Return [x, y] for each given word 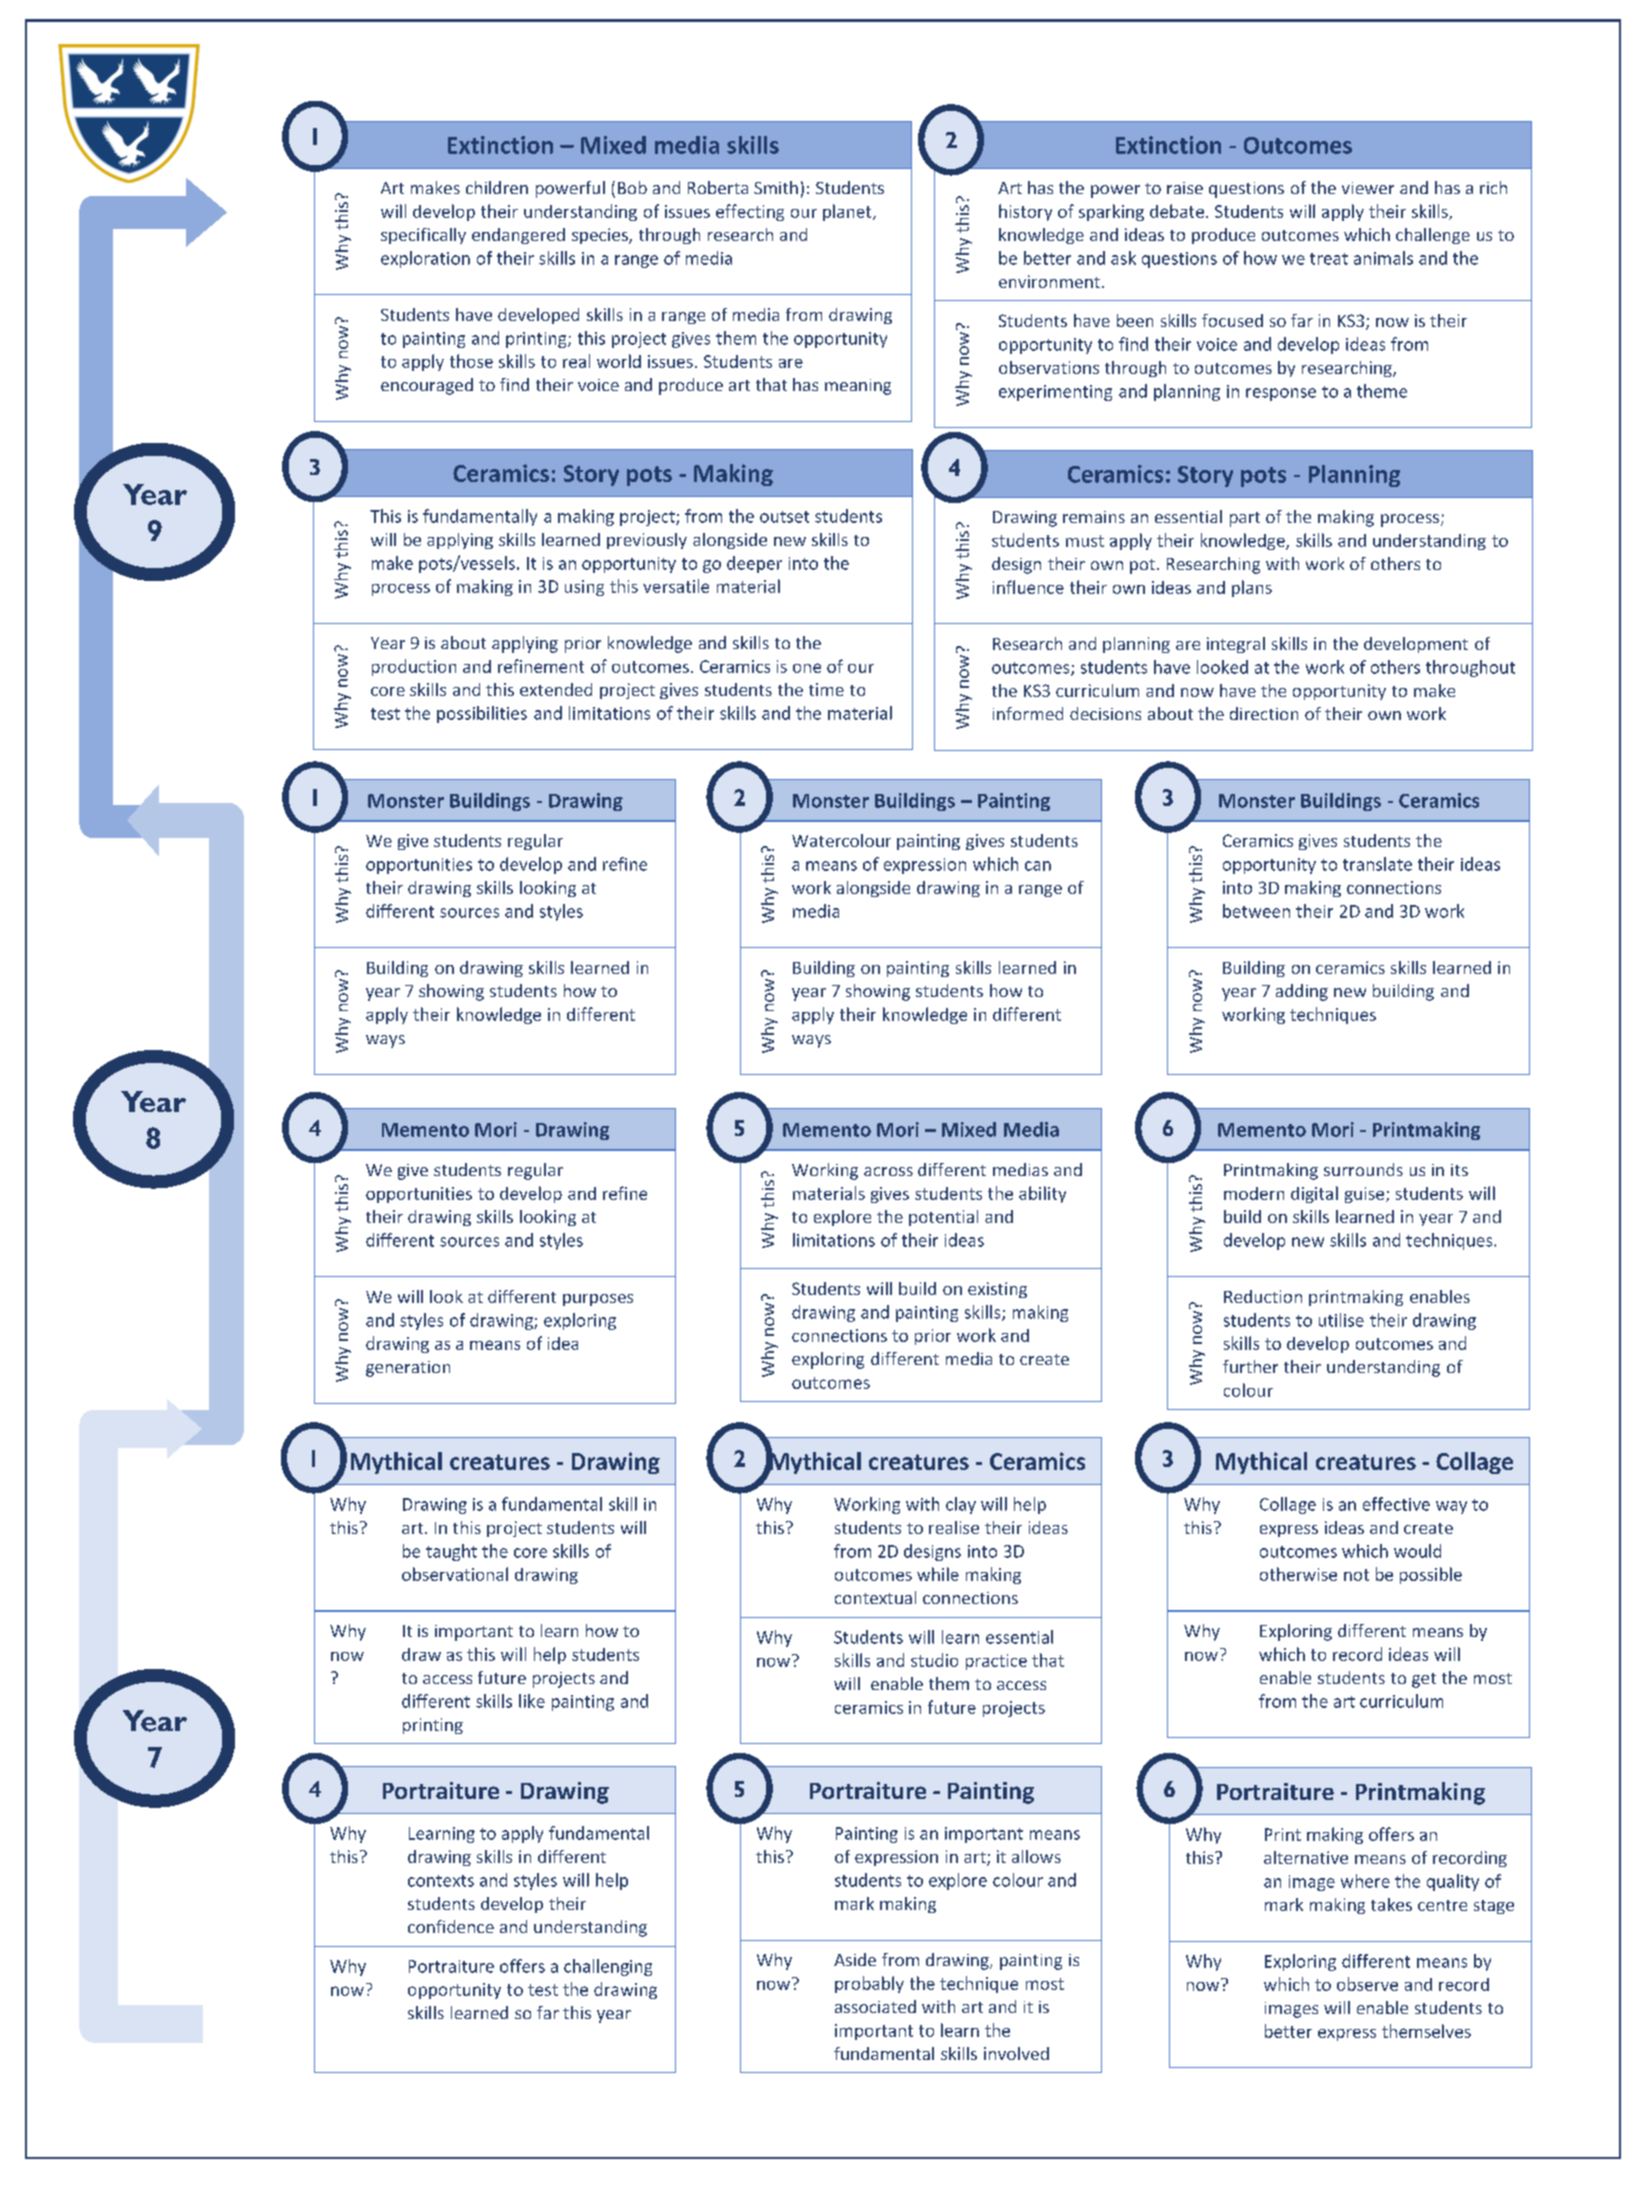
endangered [518, 236]
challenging [608, 1967]
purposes [598, 1300]
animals [1383, 258]
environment [1049, 281]
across [888, 1171]
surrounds [1363, 1169]
